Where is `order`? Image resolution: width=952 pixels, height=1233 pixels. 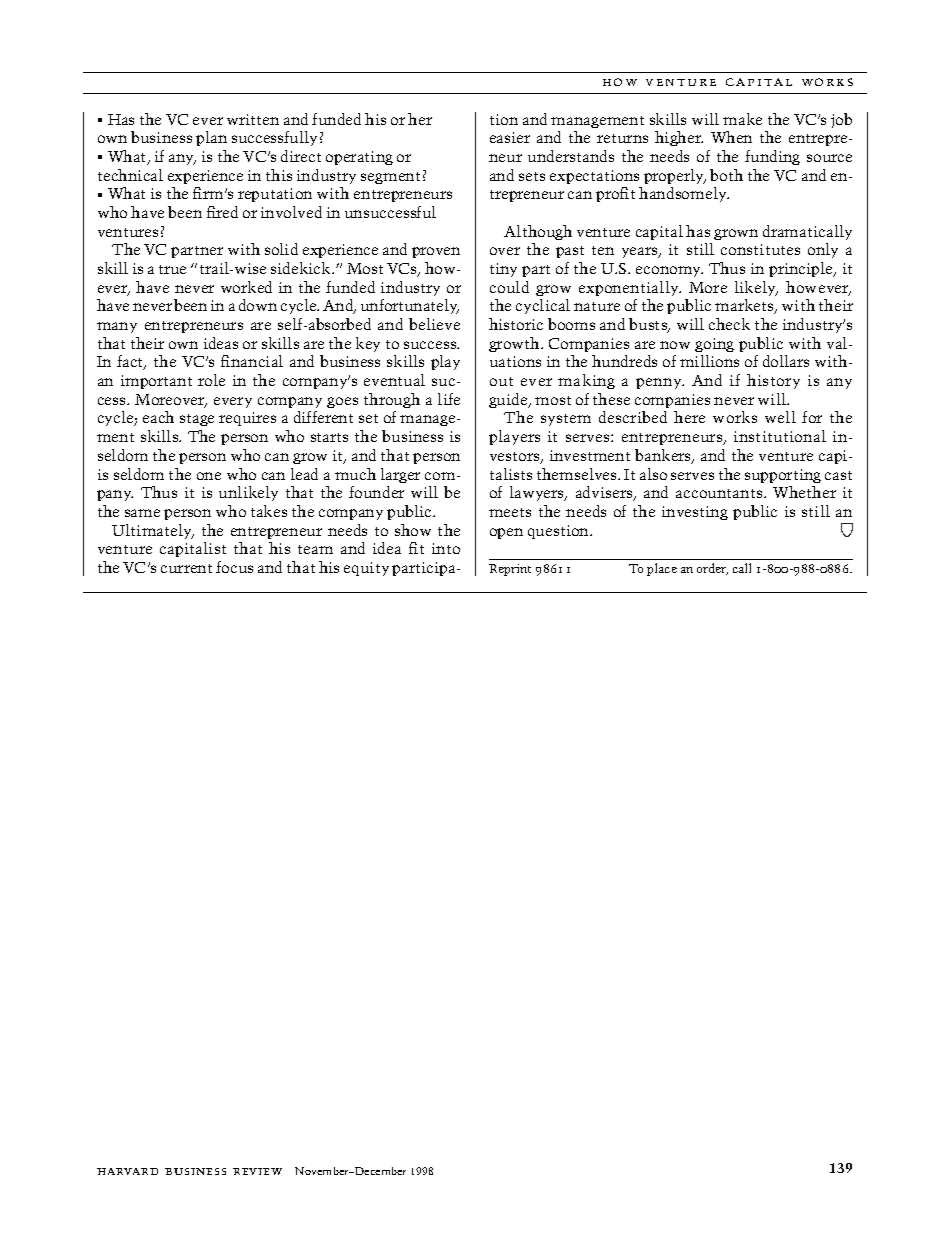
order is located at coordinates (712, 569).
